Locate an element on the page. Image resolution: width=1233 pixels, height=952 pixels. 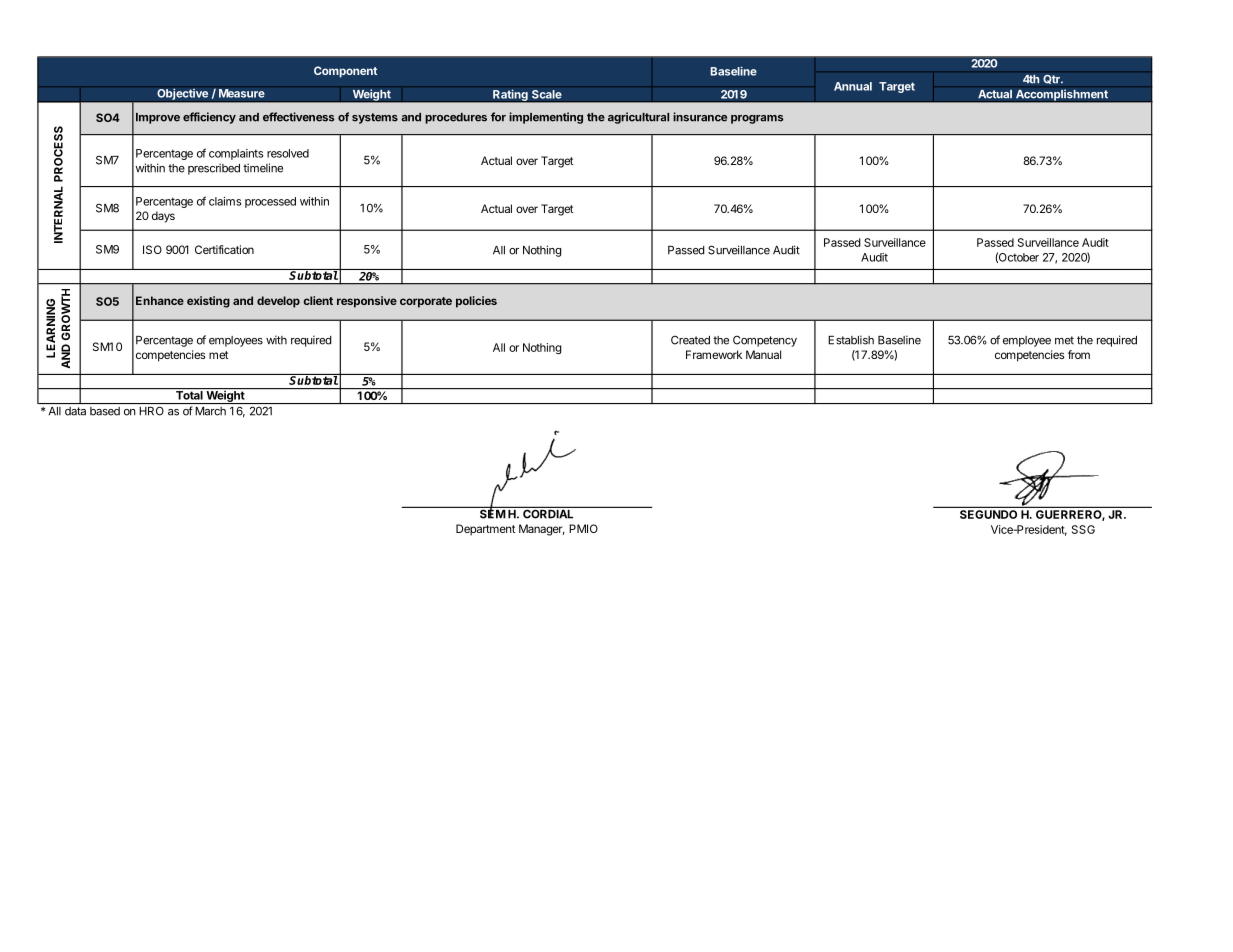
Annual is located at coordinates (853, 86).
